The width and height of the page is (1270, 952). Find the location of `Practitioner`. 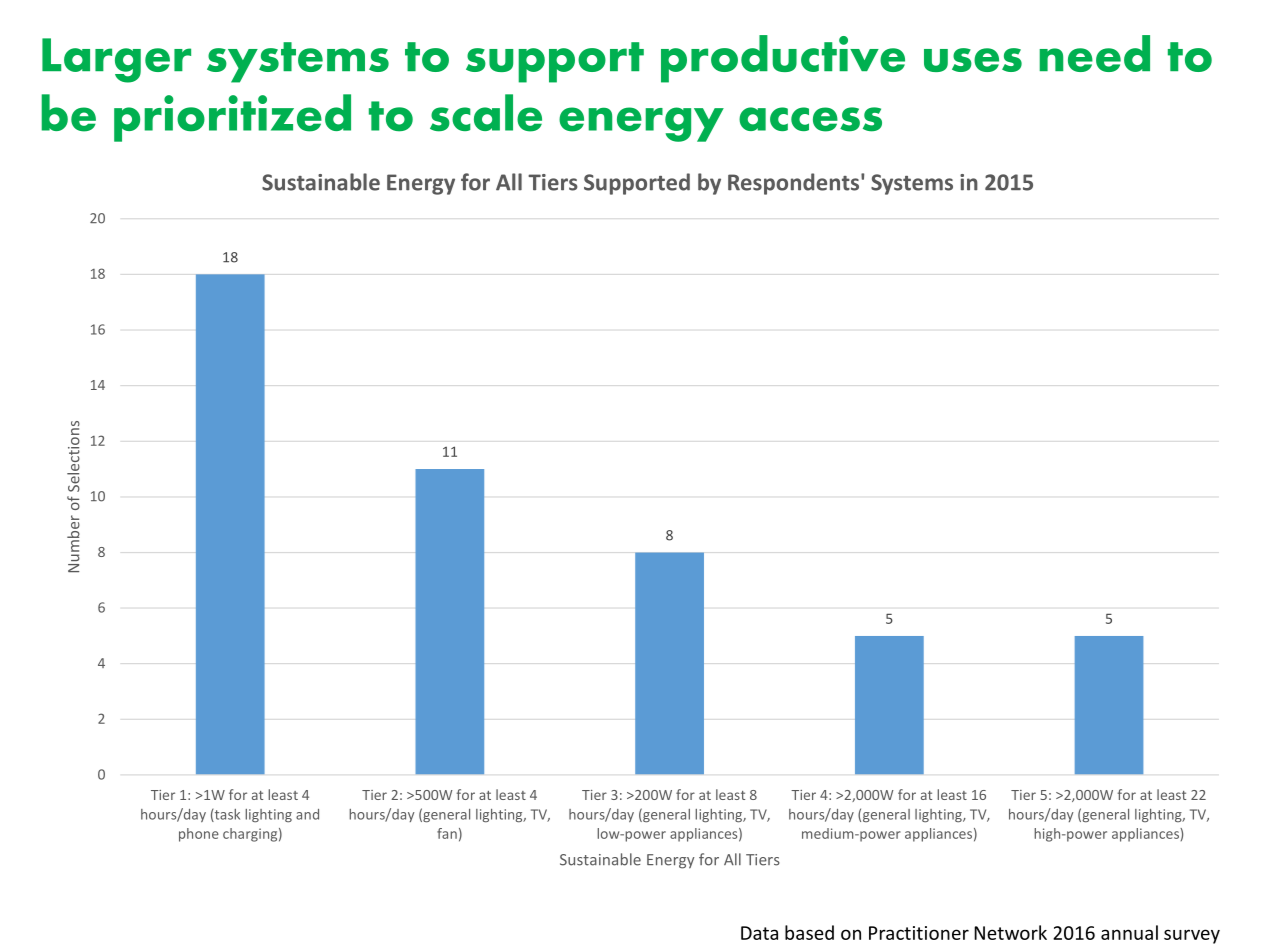

Practitioner is located at coordinates (919, 933).
